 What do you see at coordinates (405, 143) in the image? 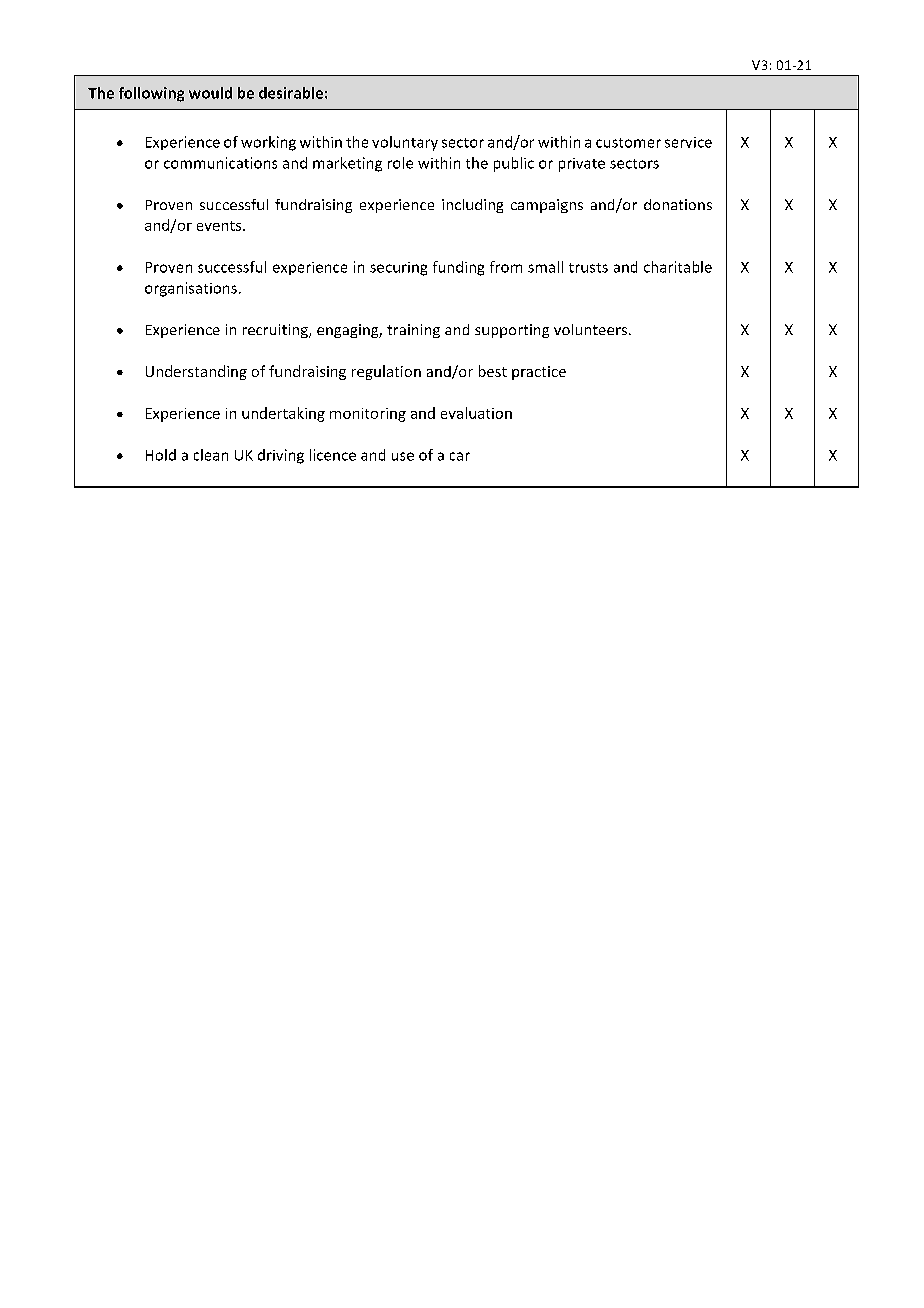
I see `voluntary` at bounding box center [405, 143].
